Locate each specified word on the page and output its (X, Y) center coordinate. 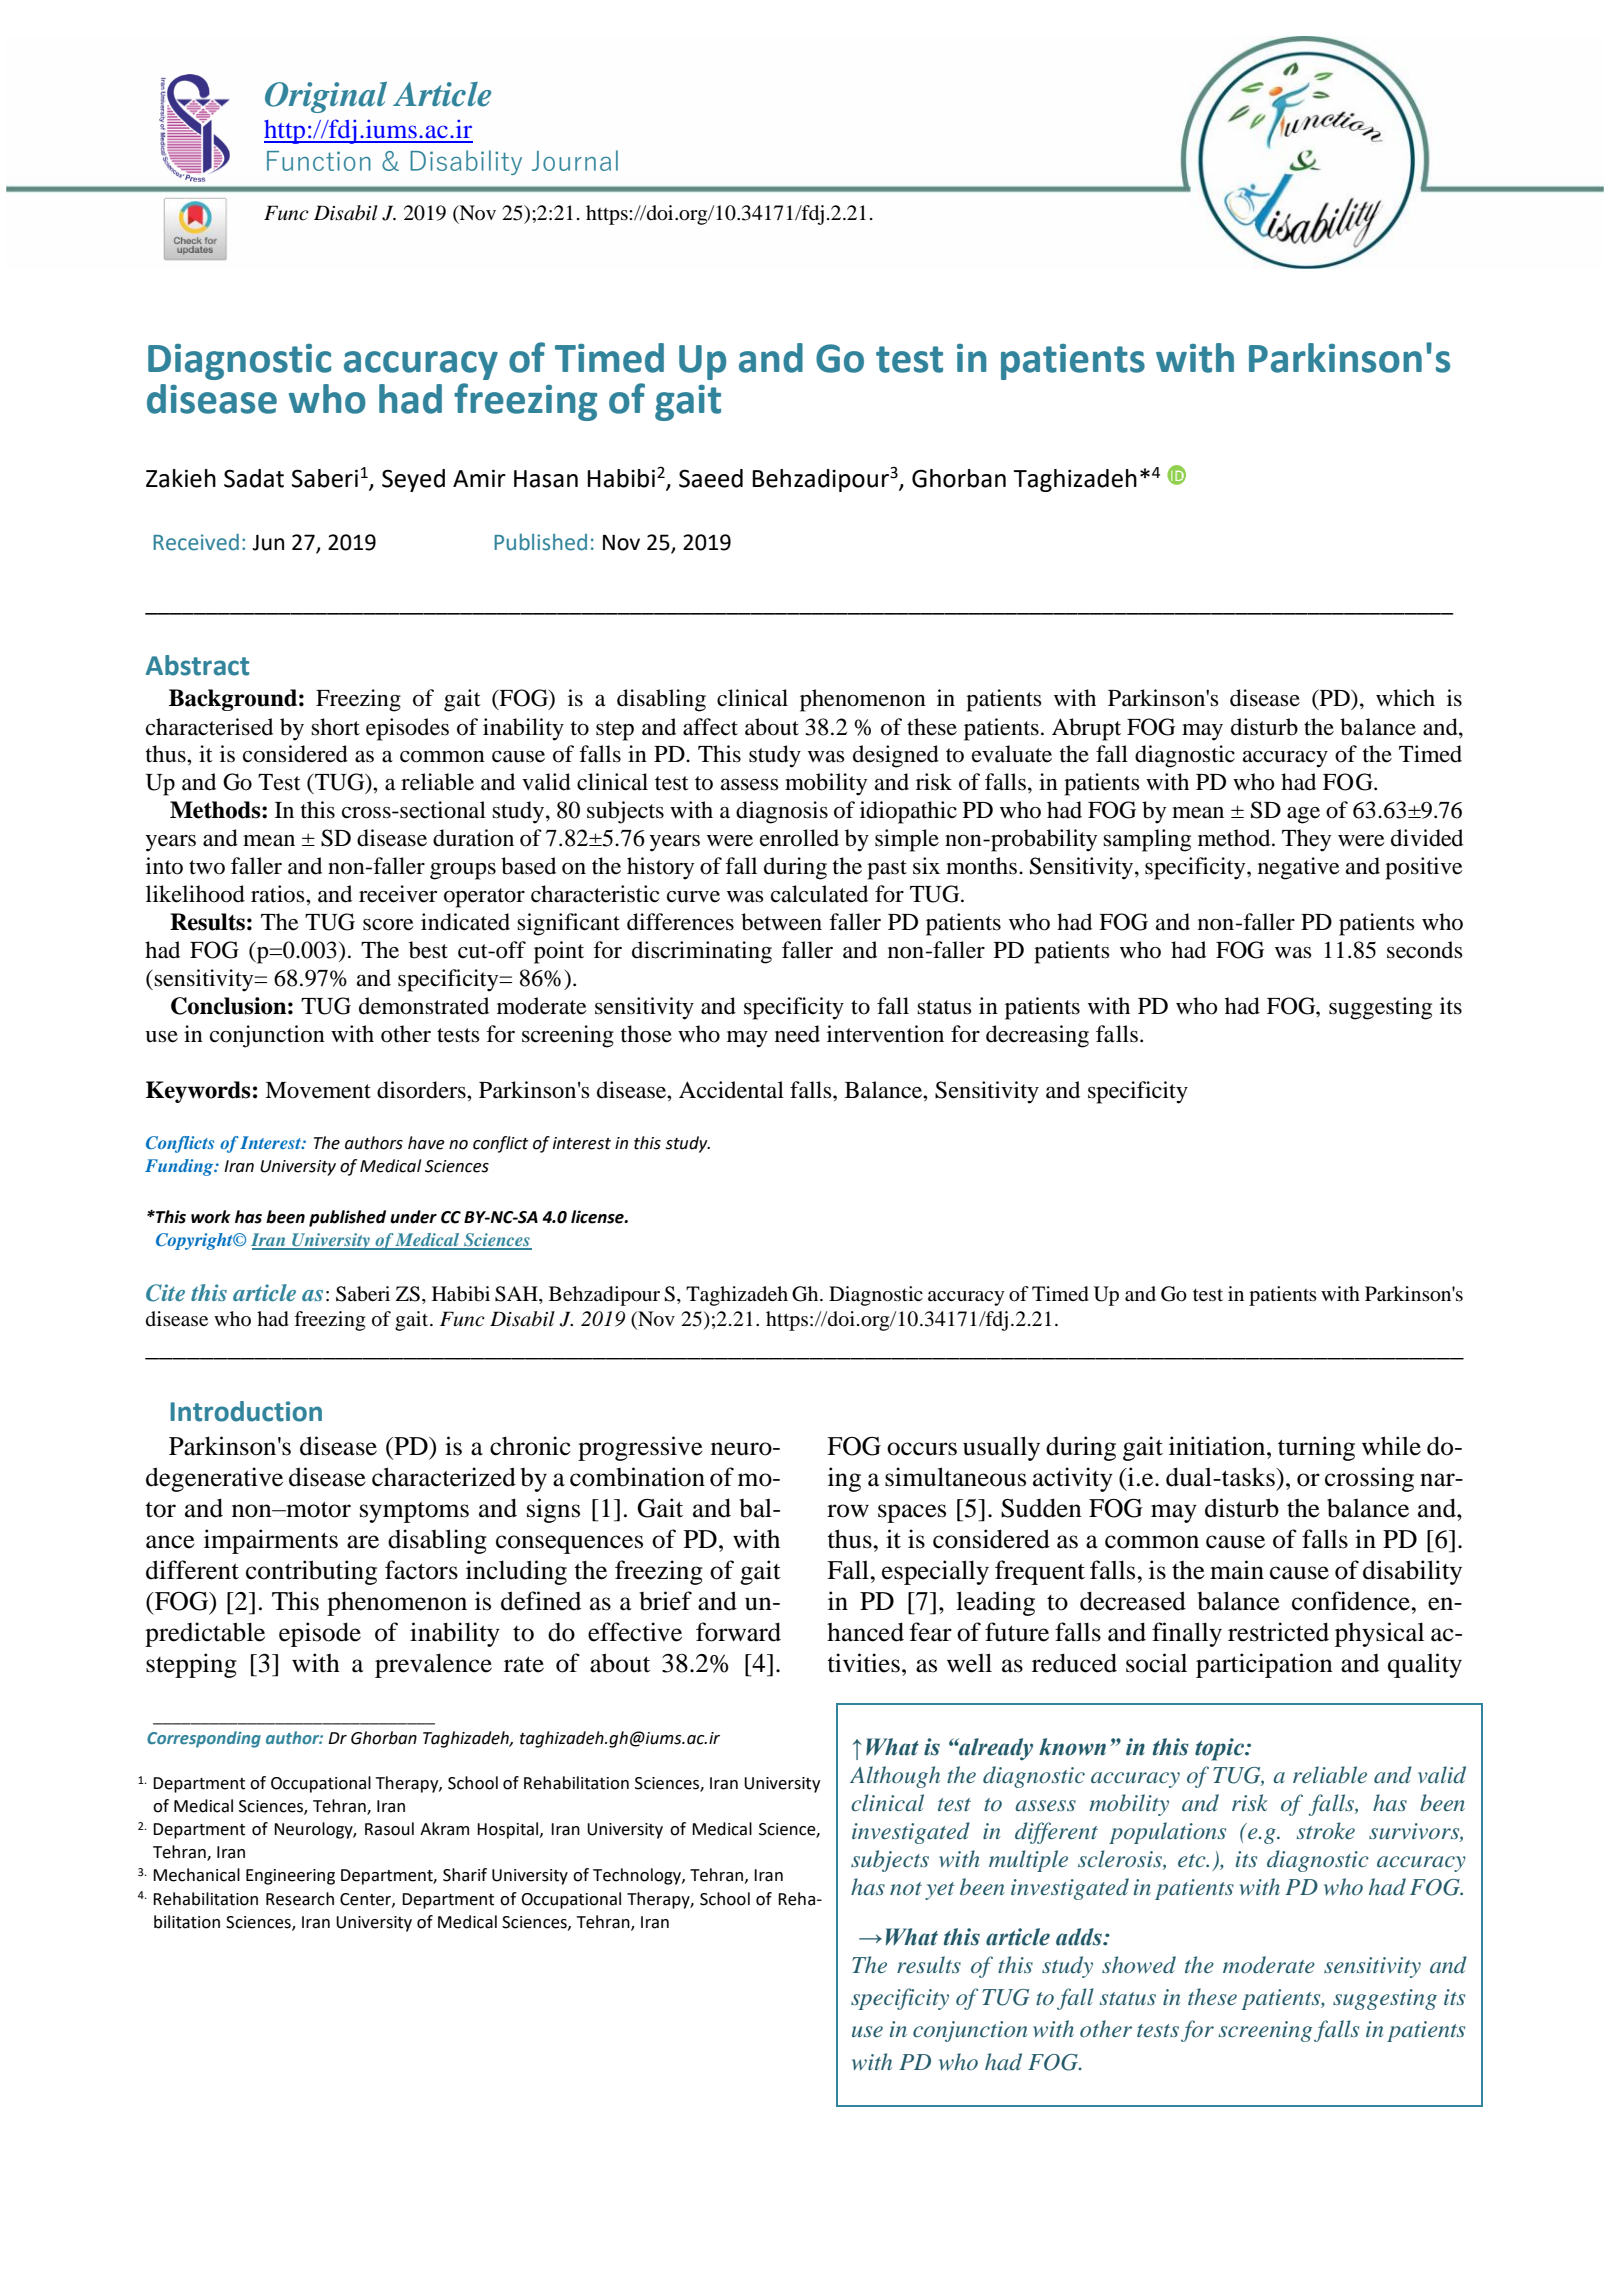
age (1303, 815)
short (335, 727)
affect (710, 727)
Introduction (246, 1411)
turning (1316, 1448)
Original (326, 97)
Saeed (711, 478)
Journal (575, 160)
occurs (922, 1449)
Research (300, 1899)
